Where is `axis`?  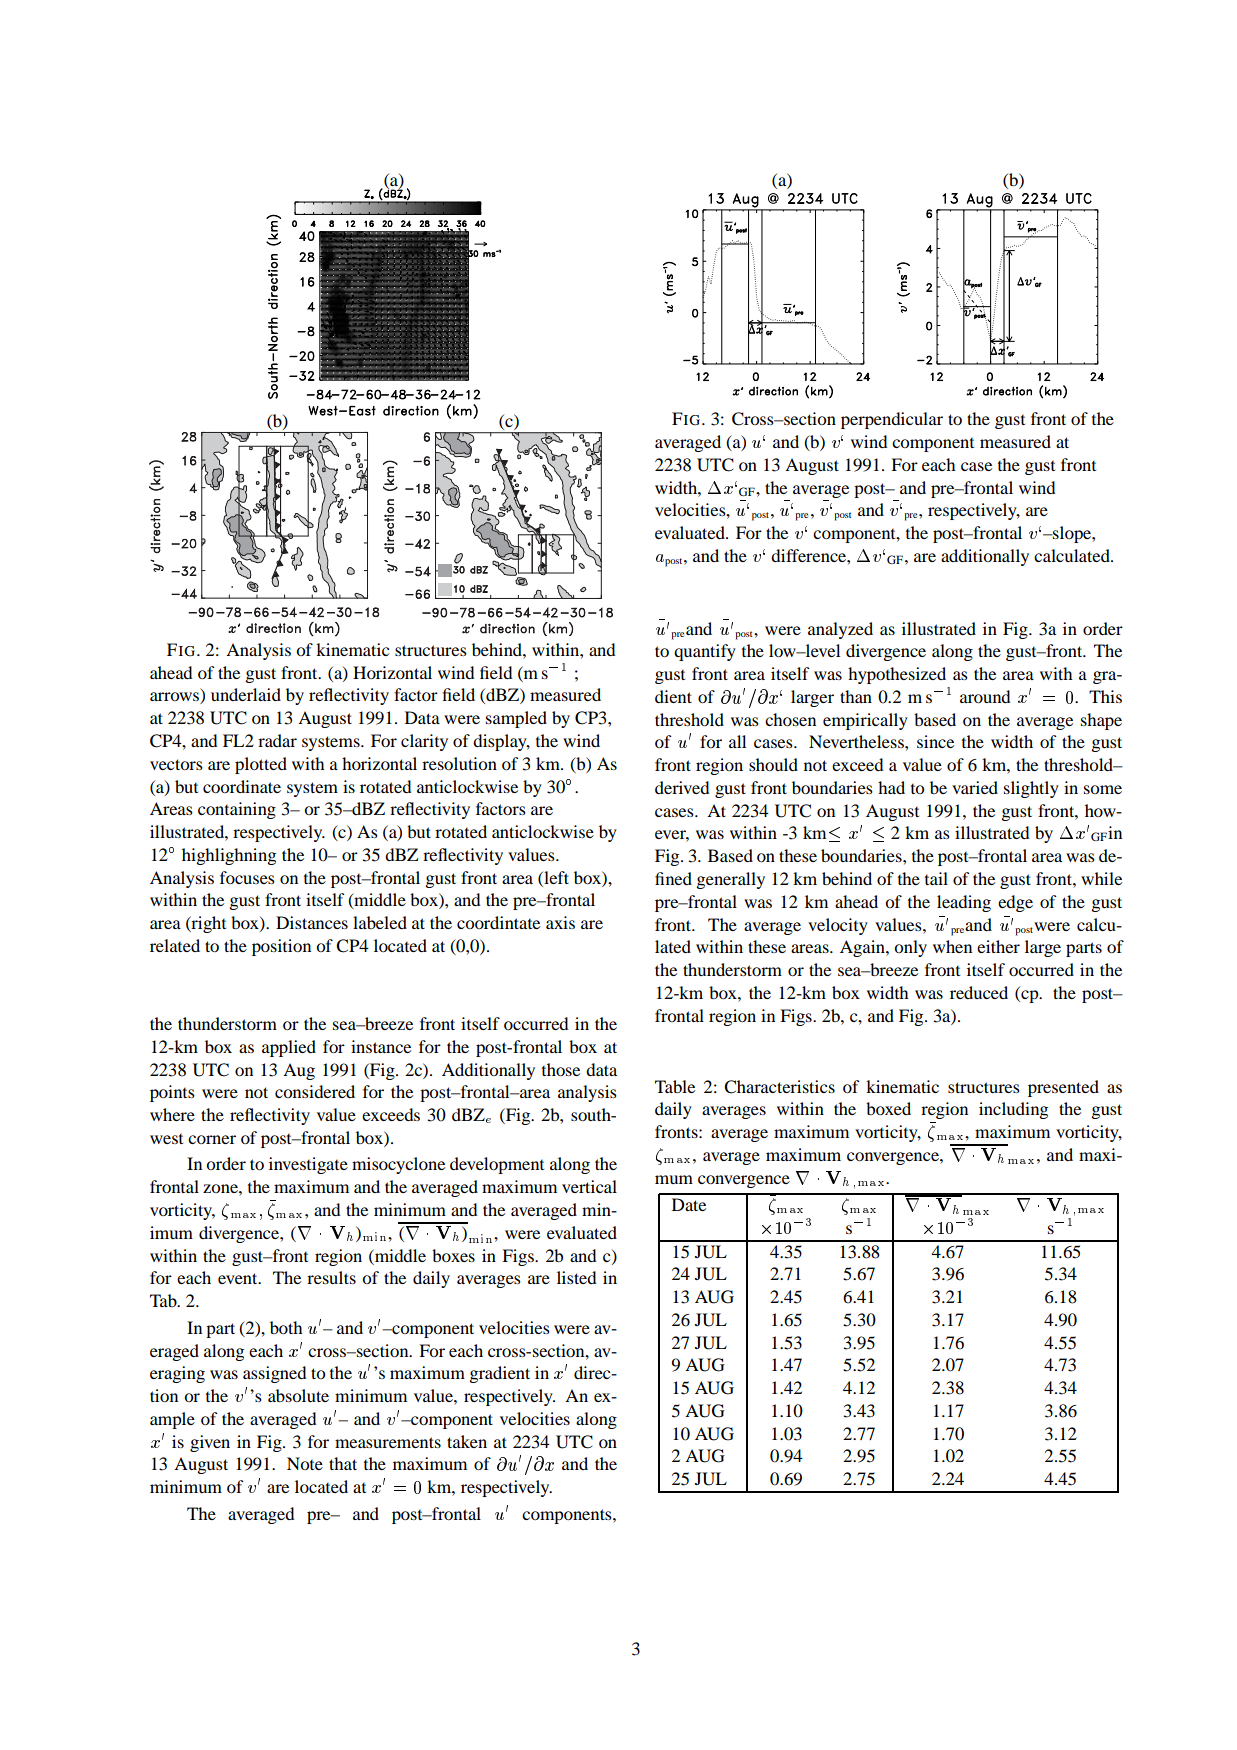
axis is located at coordinates (560, 922).
